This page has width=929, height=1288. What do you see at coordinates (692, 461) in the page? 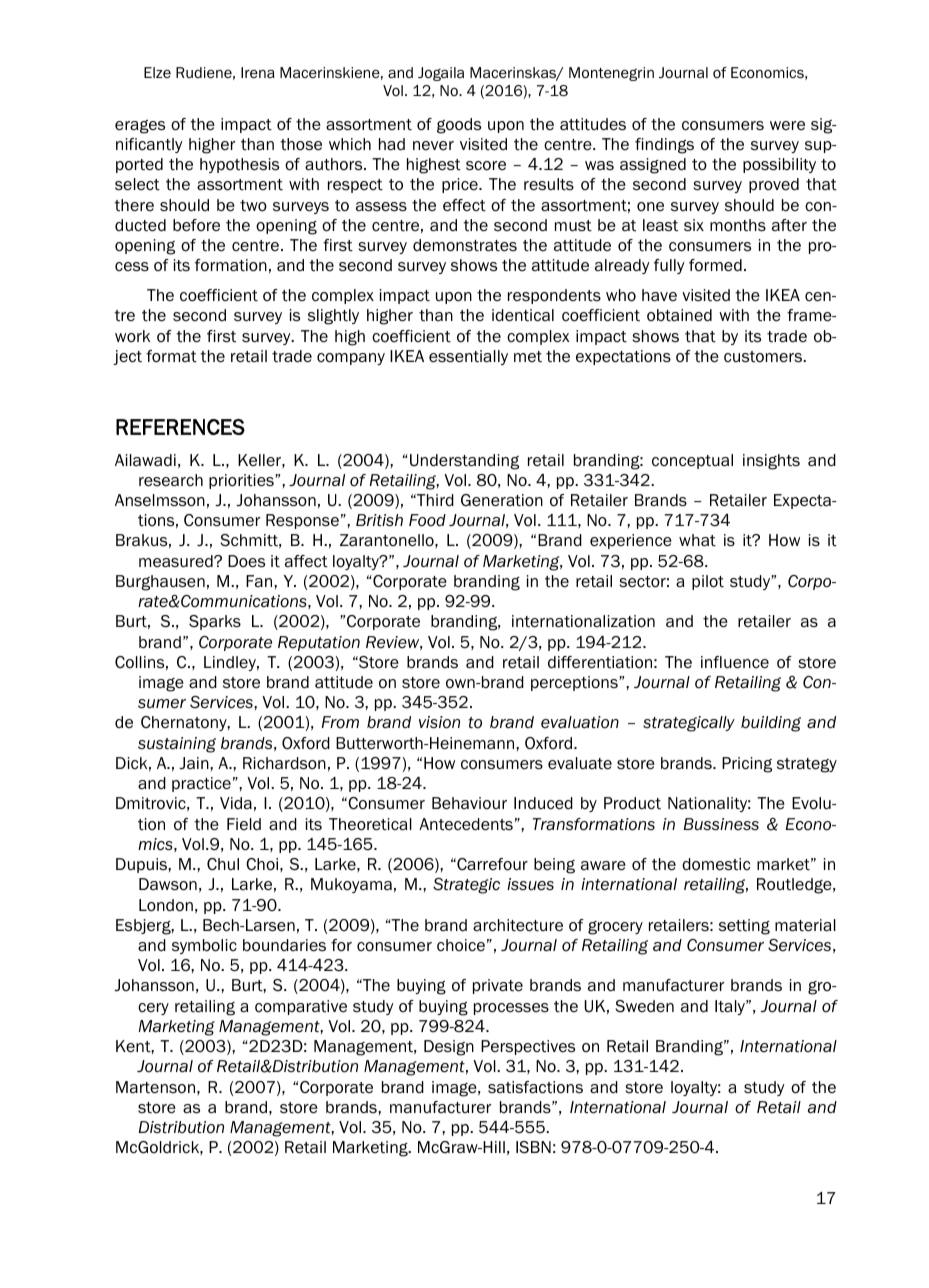
I see `conceptual` at bounding box center [692, 461].
